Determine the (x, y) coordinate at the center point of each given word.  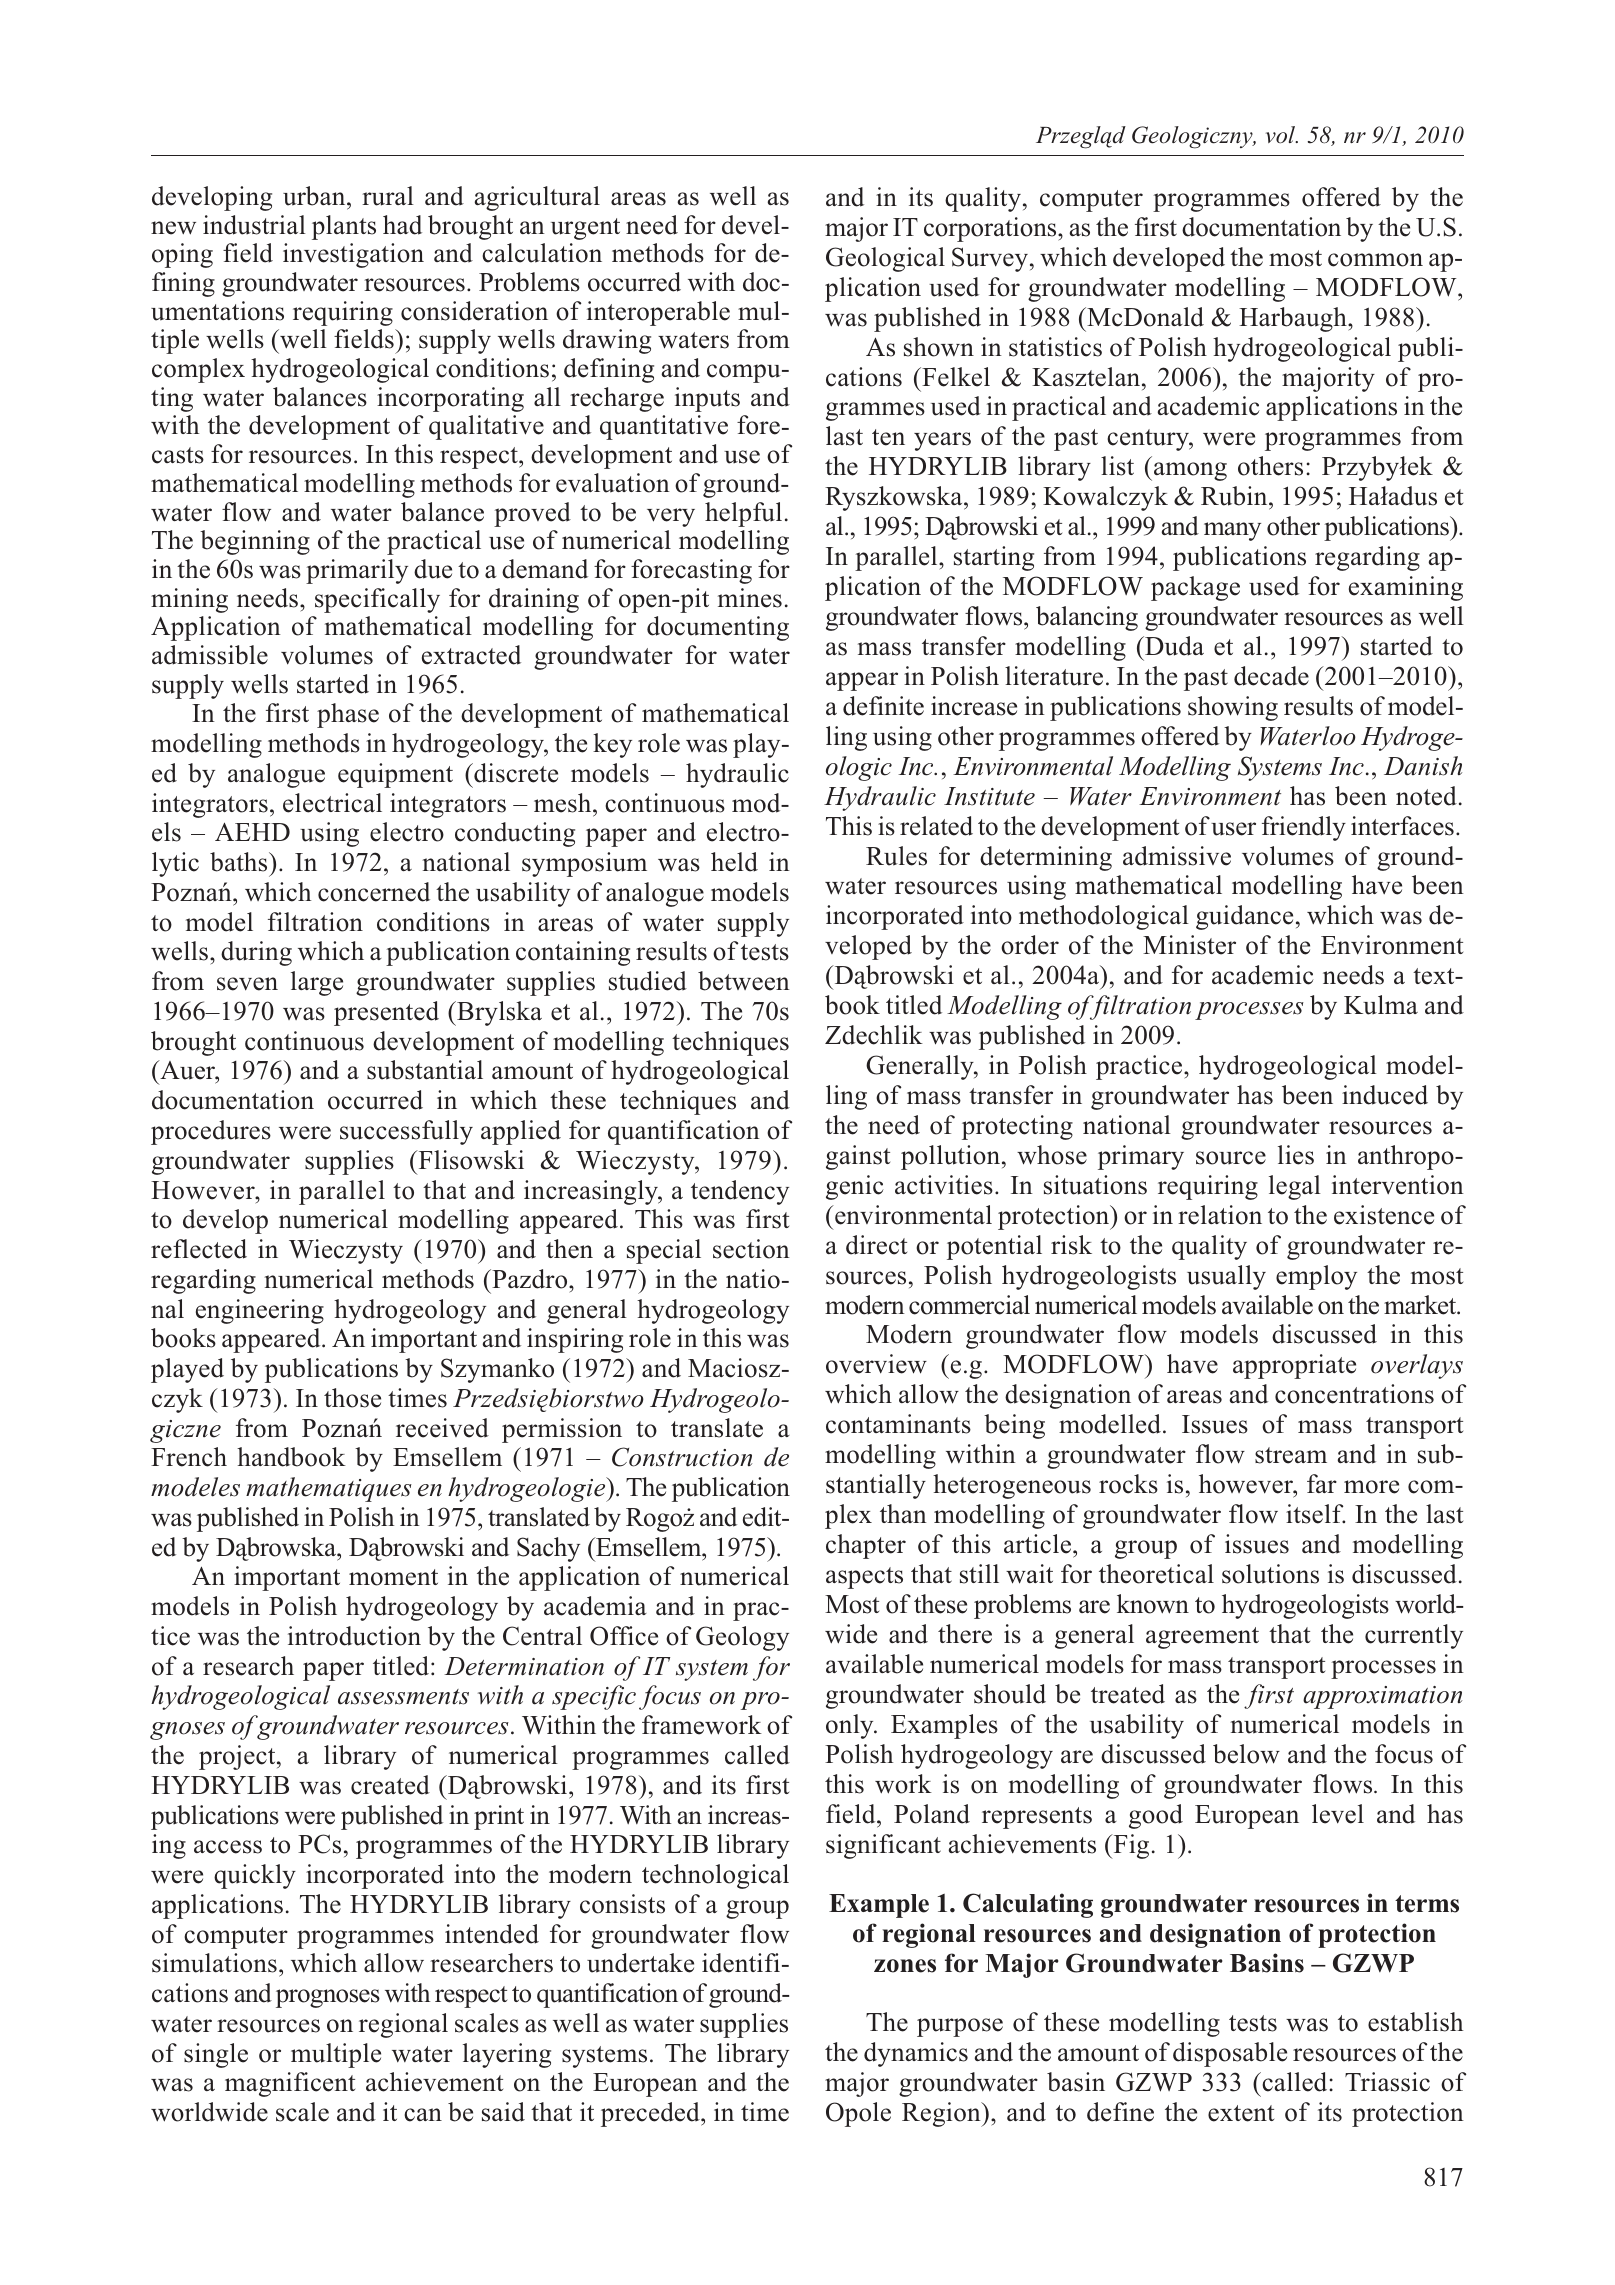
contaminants (898, 1424)
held (734, 862)
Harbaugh (1294, 319)
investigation (353, 255)
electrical (332, 803)
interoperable (658, 313)
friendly (1304, 828)
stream (1291, 1455)
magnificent (290, 2084)
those (352, 1398)
